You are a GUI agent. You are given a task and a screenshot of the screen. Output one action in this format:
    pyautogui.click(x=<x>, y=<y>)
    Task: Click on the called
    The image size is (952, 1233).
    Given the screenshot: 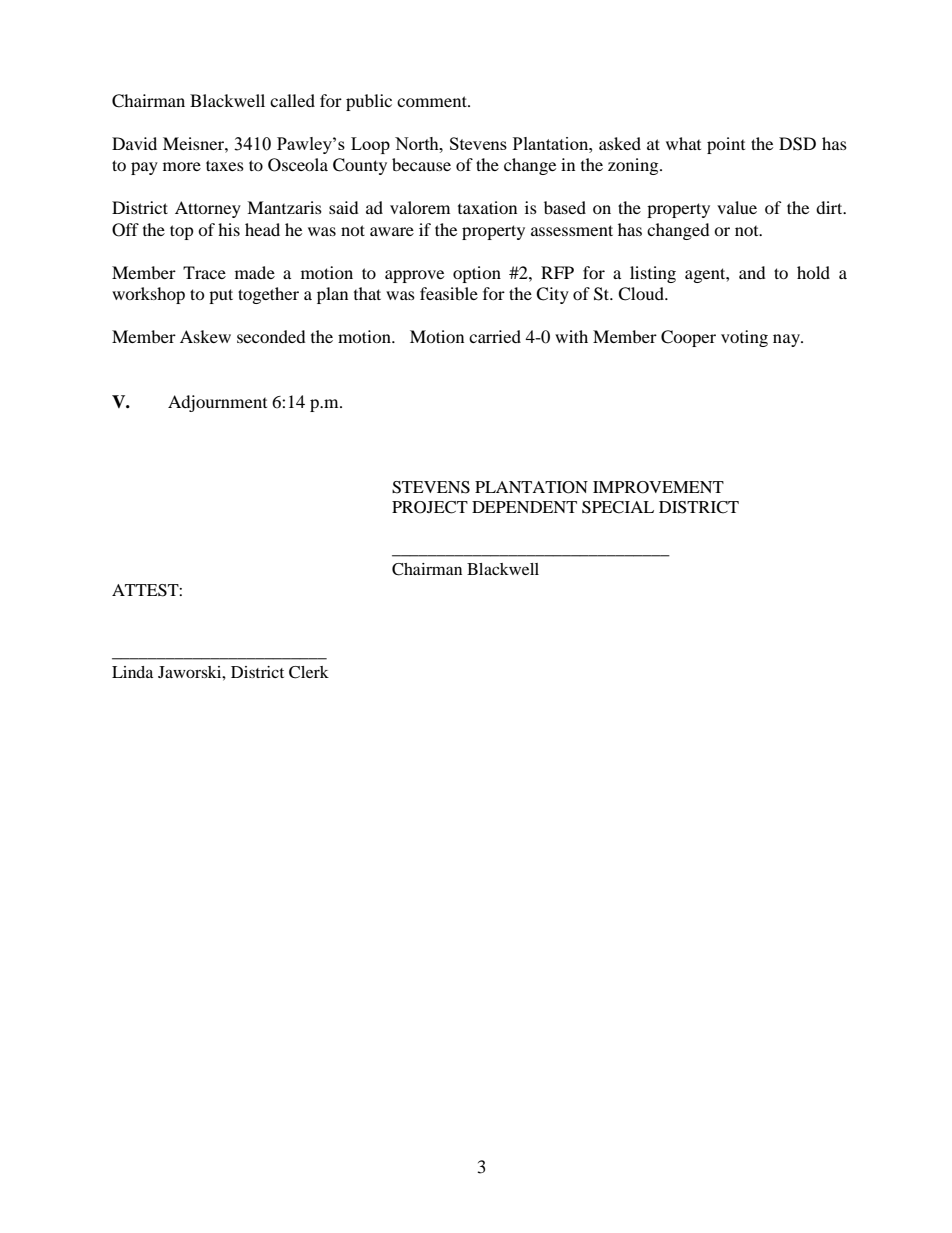 What is the action you would take?
    pyautogui.click(x=292, y=100)
